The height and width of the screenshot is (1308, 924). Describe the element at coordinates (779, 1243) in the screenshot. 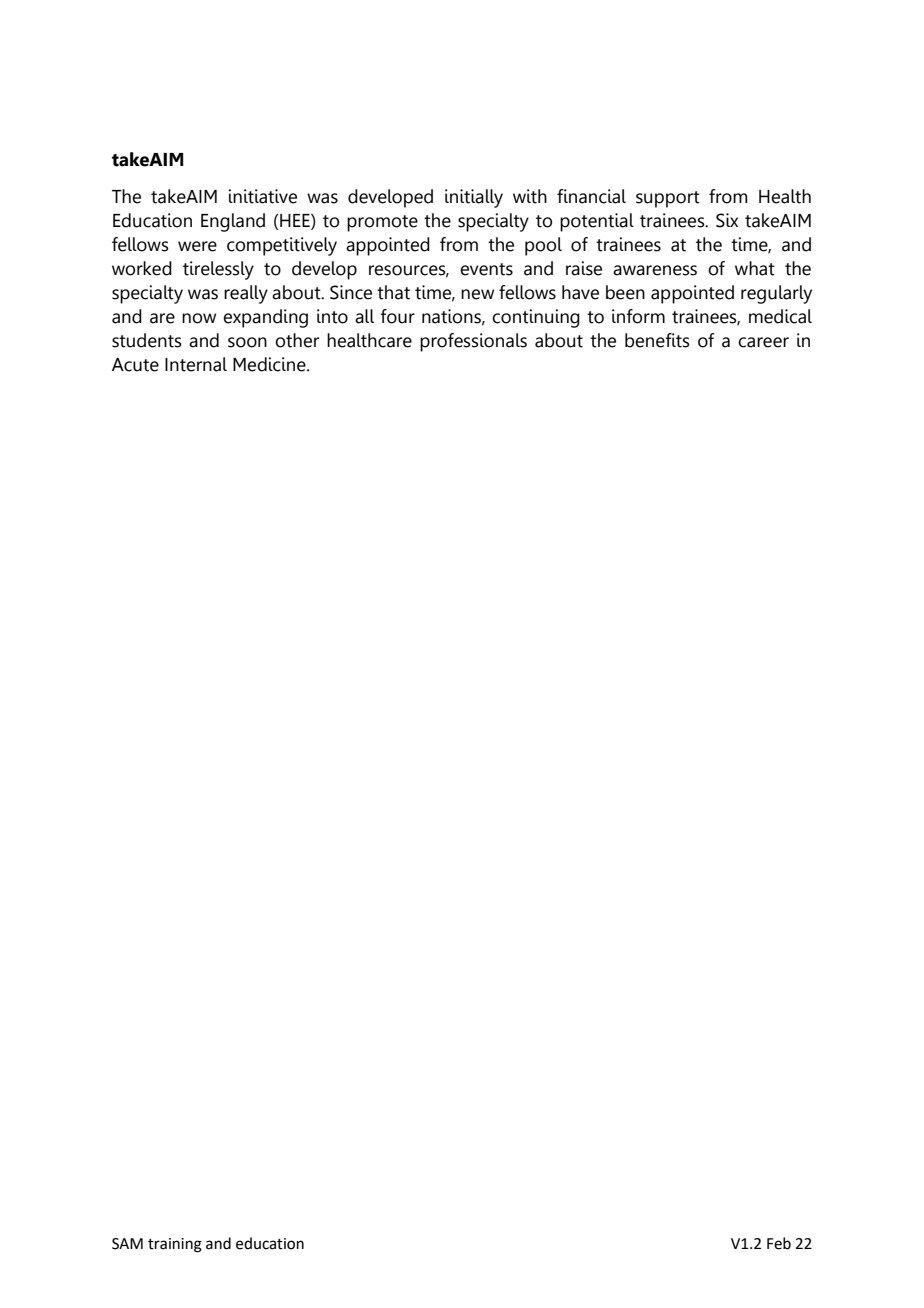

I see `Feb` at that location.
